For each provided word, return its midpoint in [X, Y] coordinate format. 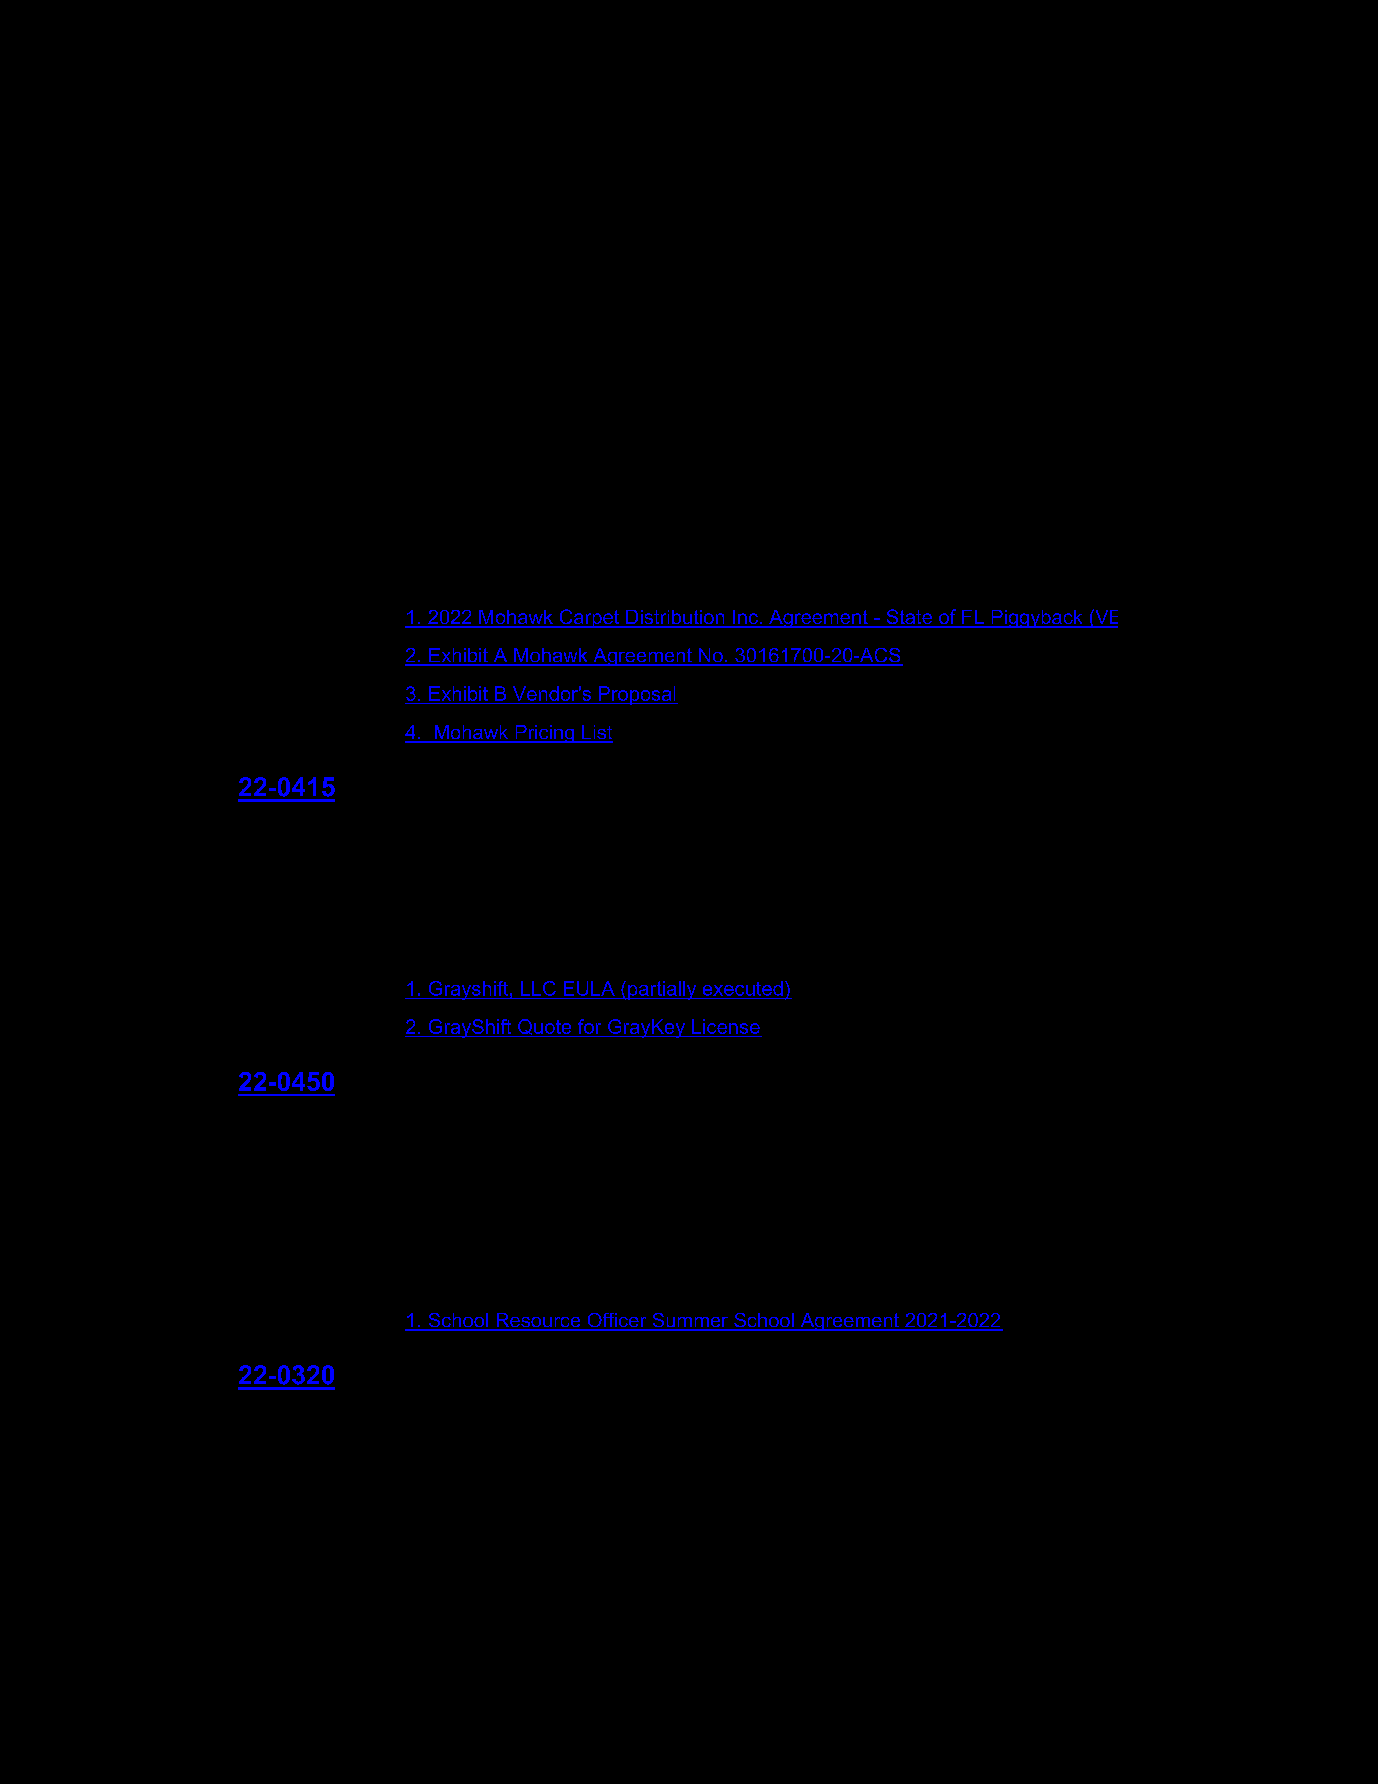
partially [662, 990]
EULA [589, 988]
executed [743, 988]
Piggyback [1037, 619]
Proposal [637, 695]
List [596, 733]
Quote [545, 1028]
